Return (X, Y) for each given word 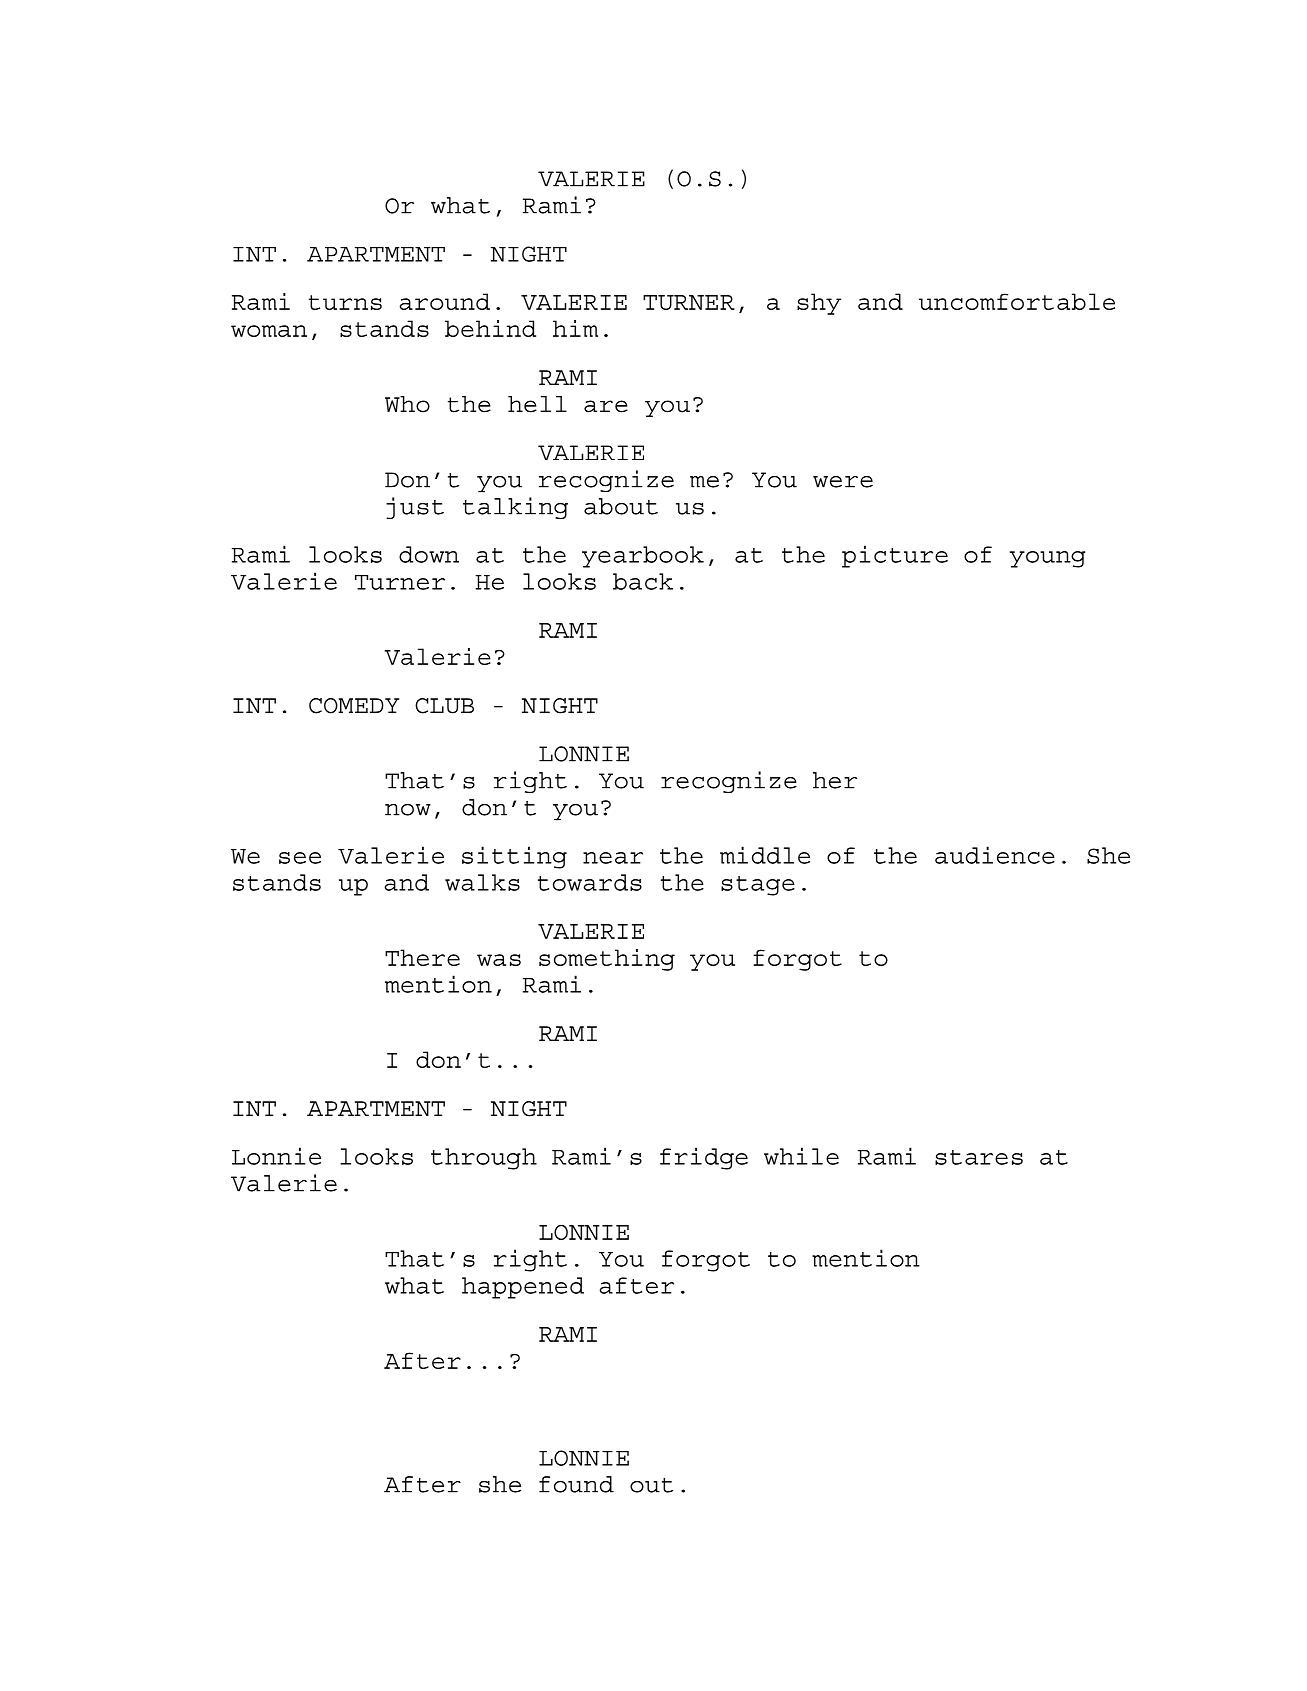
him (575, 328)
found (576, 1484)
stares (979, 1157)
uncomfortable (1017, 301)
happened (523, 1288)
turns (345, 302)
